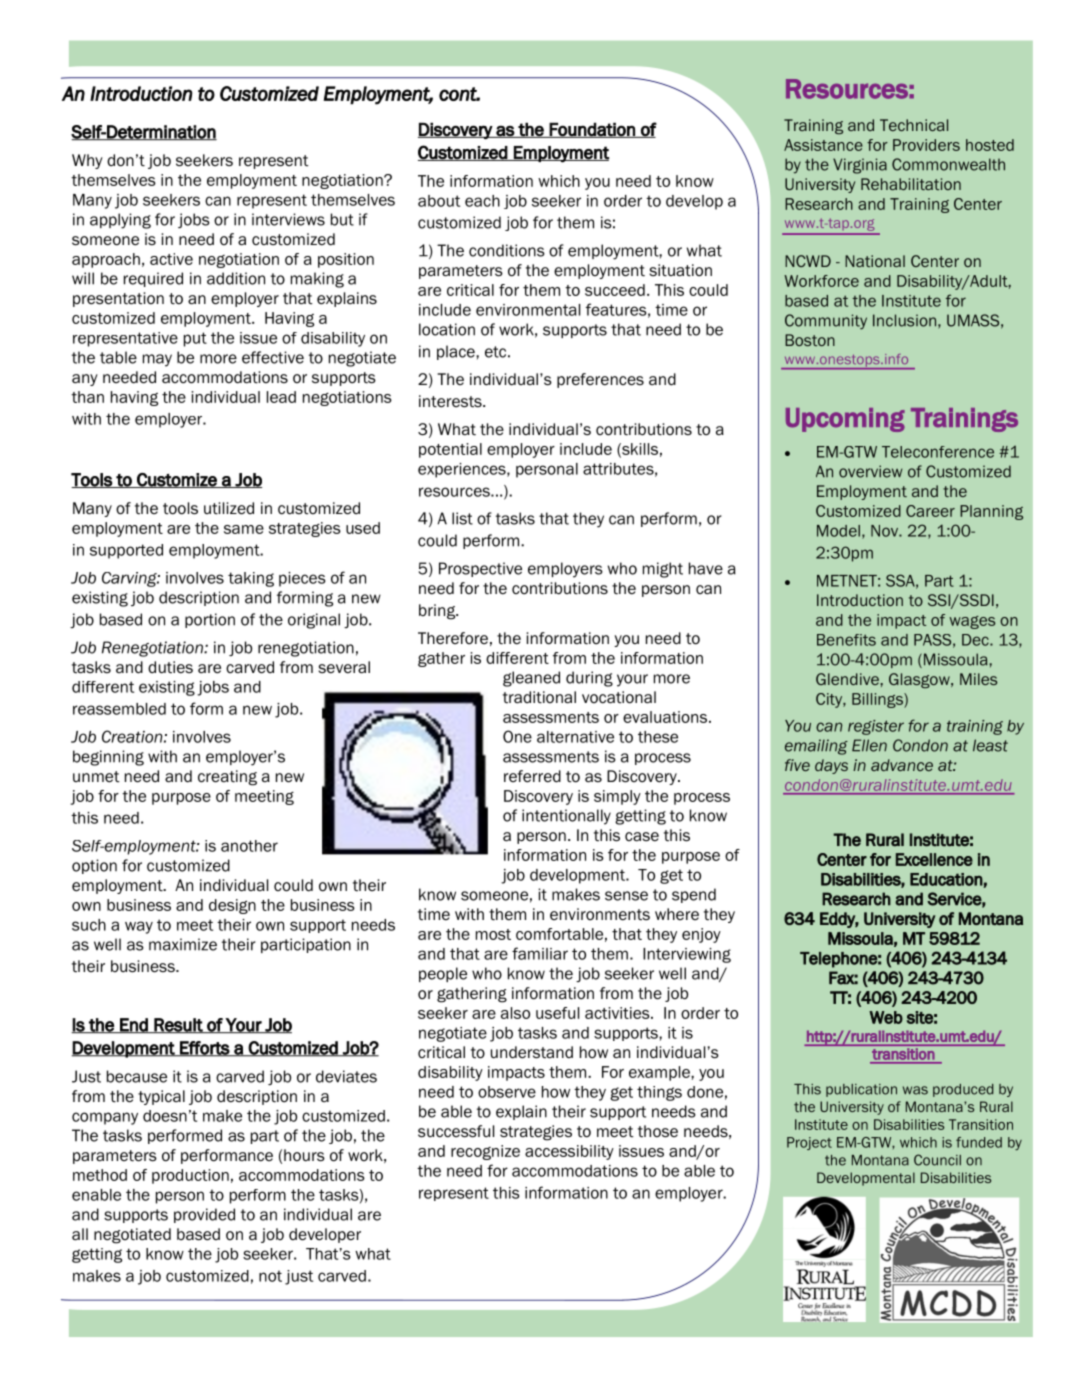 The height and width of the screenshot is (1378, 1065). I want to click on Foundation, so click(592, 130).
